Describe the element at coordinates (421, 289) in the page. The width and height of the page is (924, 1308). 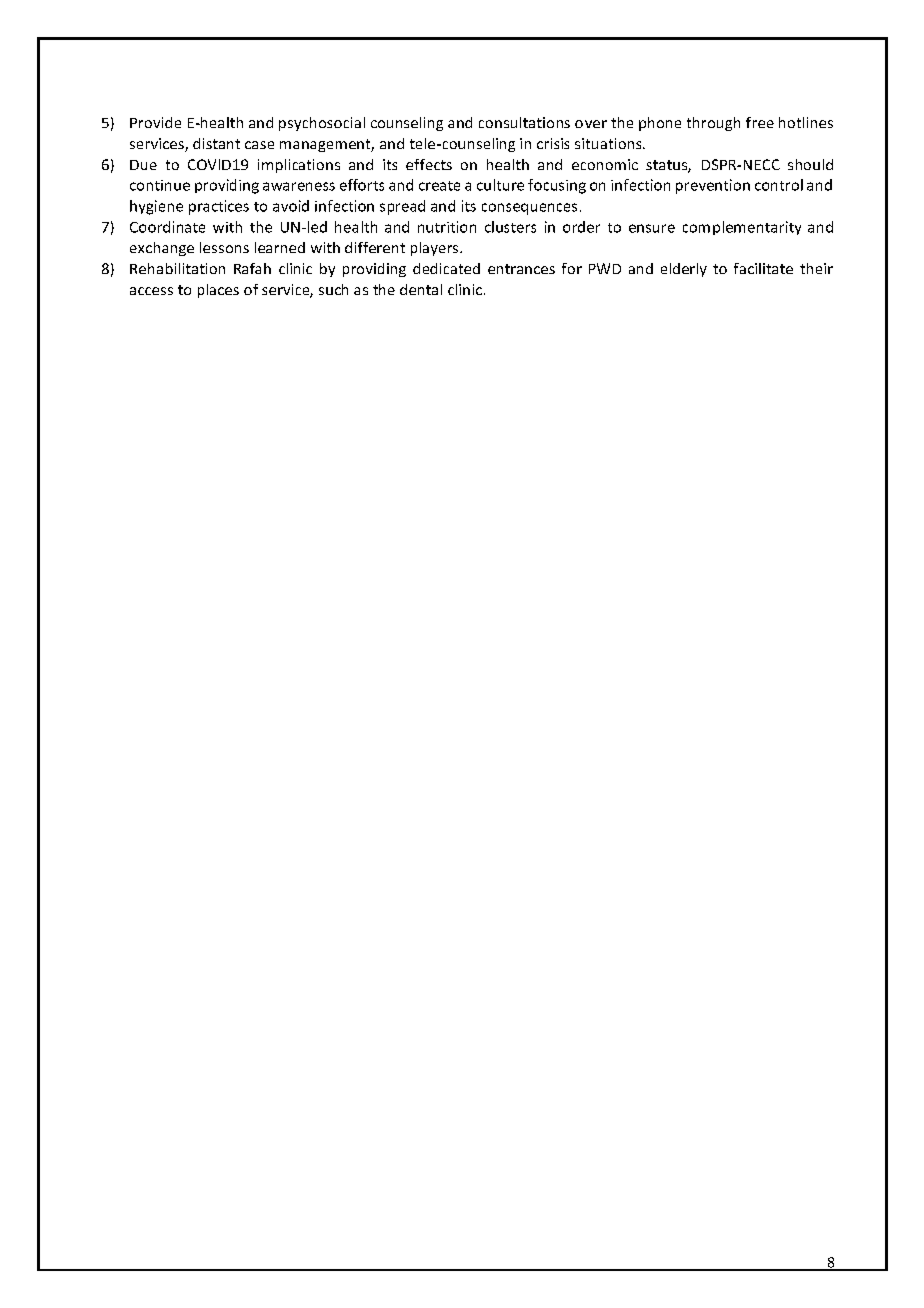
I see `dental` at that location.
